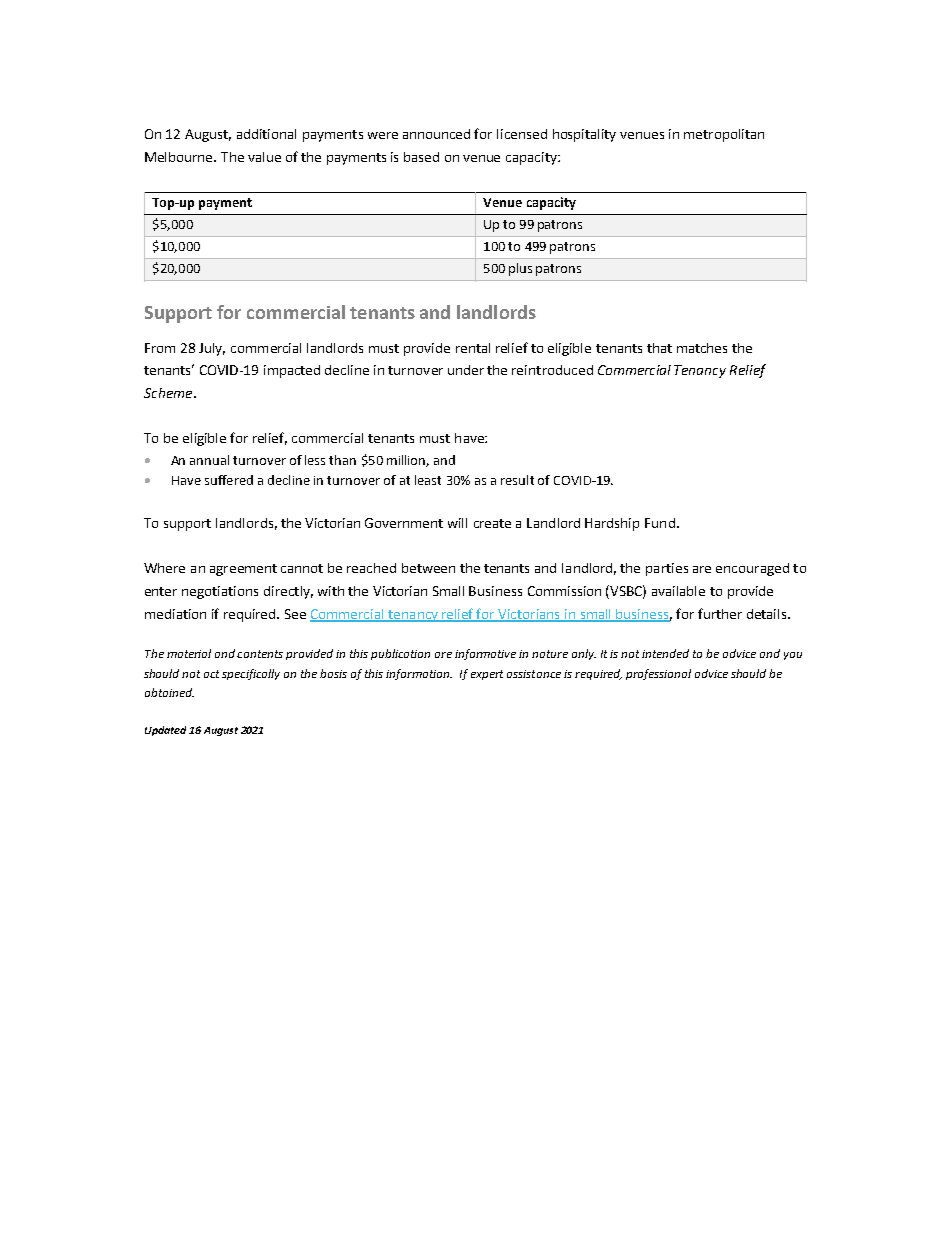 The height and width of the screenshot is (1233, 952). Describe the element at coordinates (212, 349) in the screenshot. I see `July` at that location.
